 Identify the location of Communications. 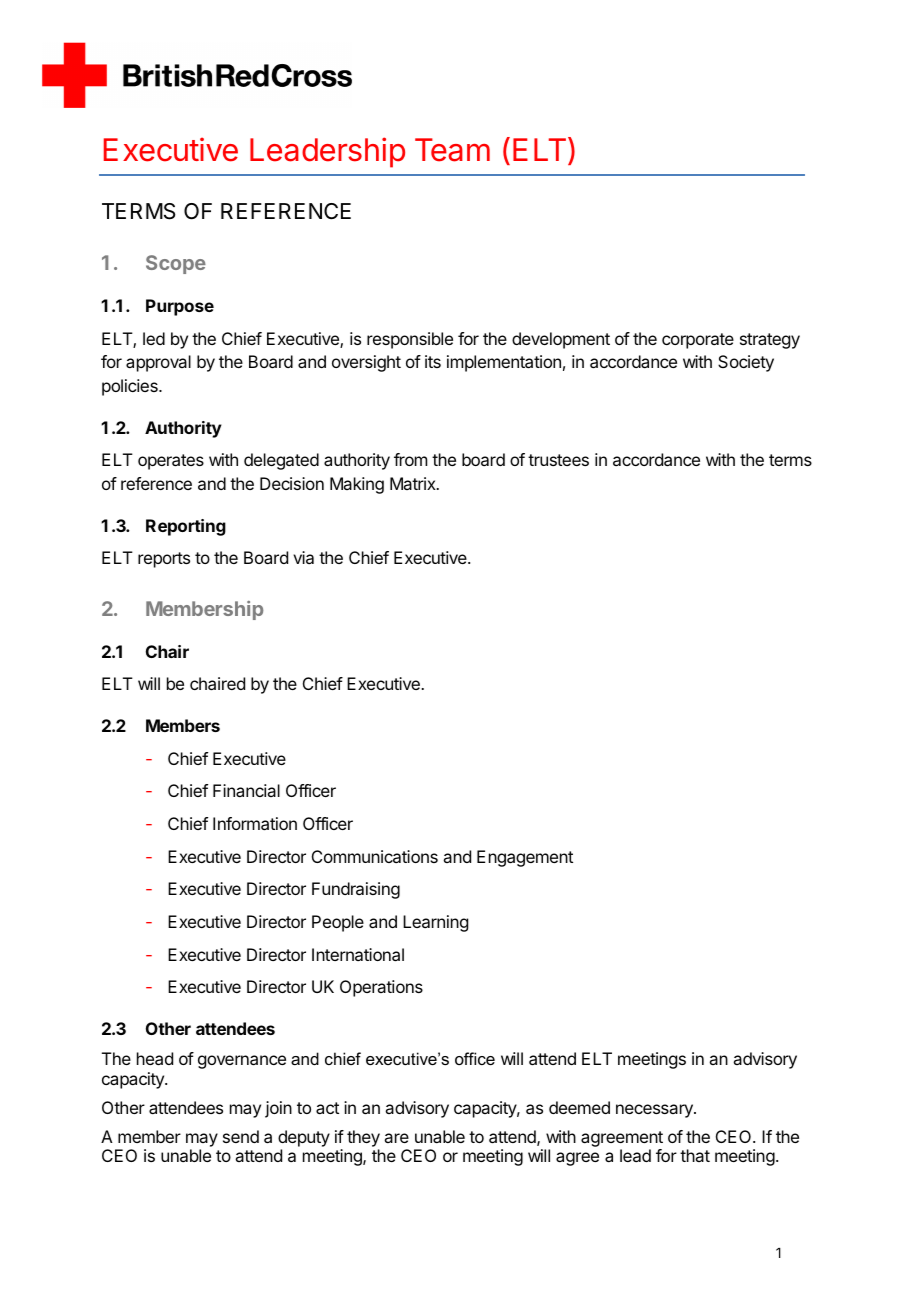
(375, 856).
